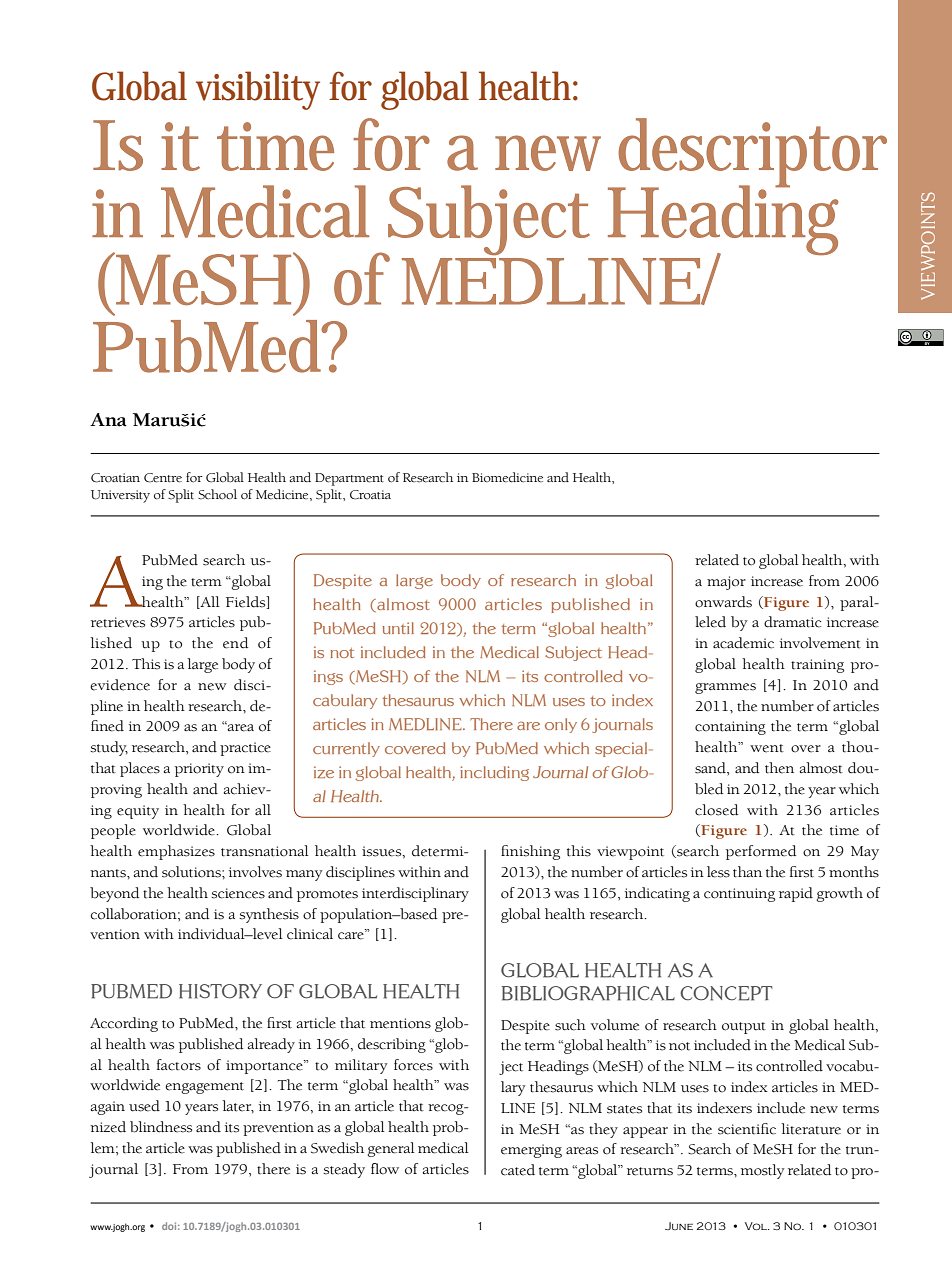 The width and height of the screenshot is (952, 1270). I want to click on performed, so click(761, 852).
